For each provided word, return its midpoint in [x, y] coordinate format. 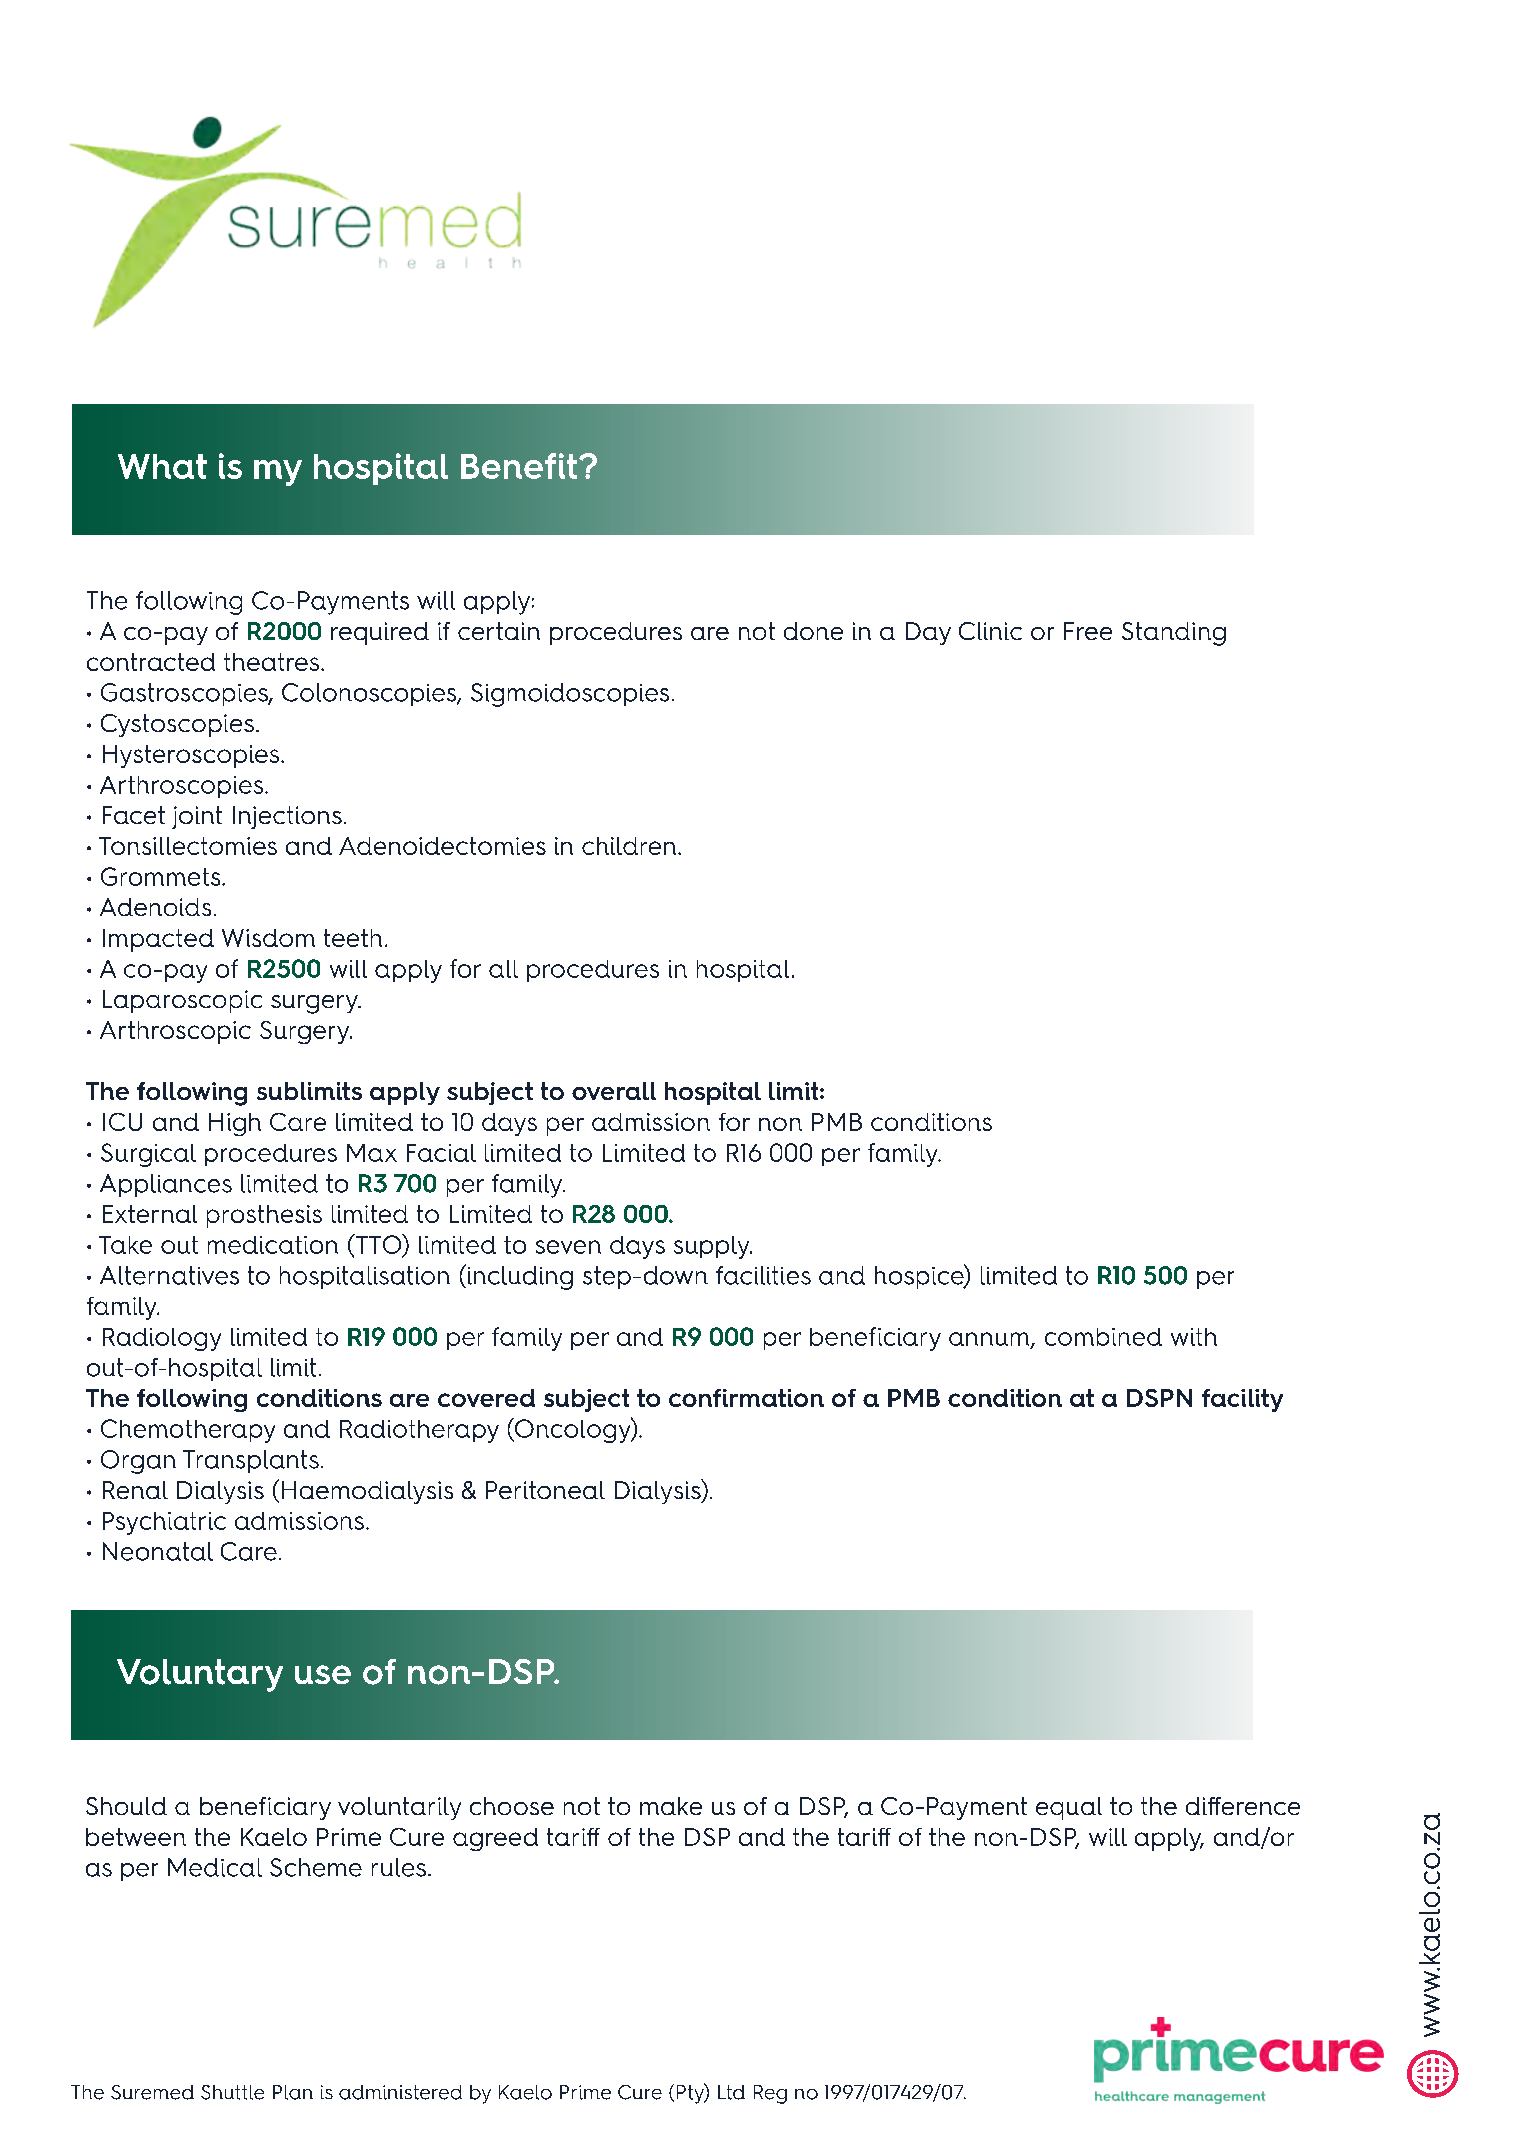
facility [1242, 1400]
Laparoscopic [182, 1001]
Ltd [731, 2092]
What [162, 466]
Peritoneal [545, 1490]
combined [1103, 1337]
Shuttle [232, 2092]
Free [1088, 631]
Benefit [520, 466]
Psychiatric [164, 1523]
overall [614, 1091]
